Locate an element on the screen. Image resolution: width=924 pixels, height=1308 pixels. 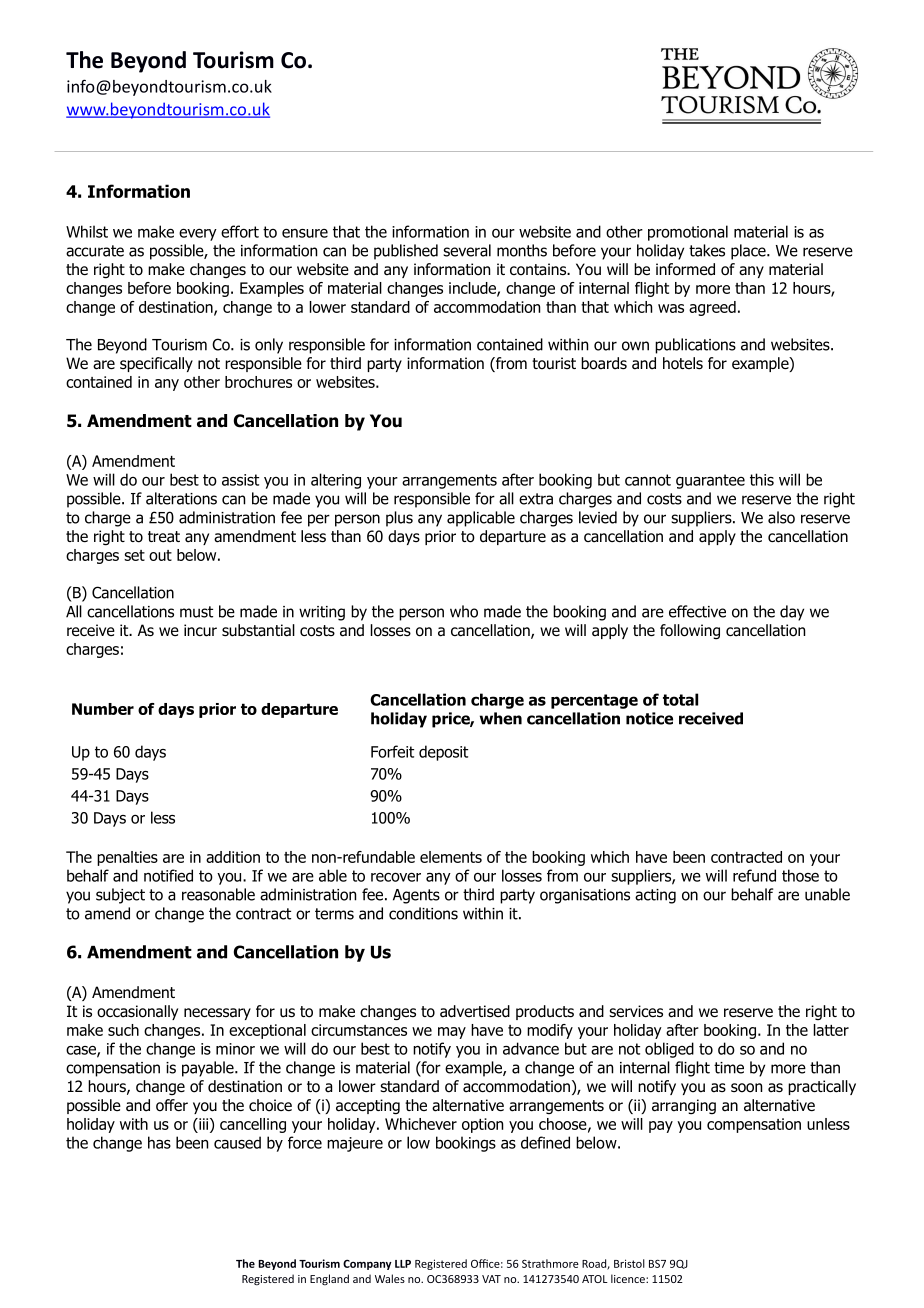
every is located at coordinates (198, 234).
